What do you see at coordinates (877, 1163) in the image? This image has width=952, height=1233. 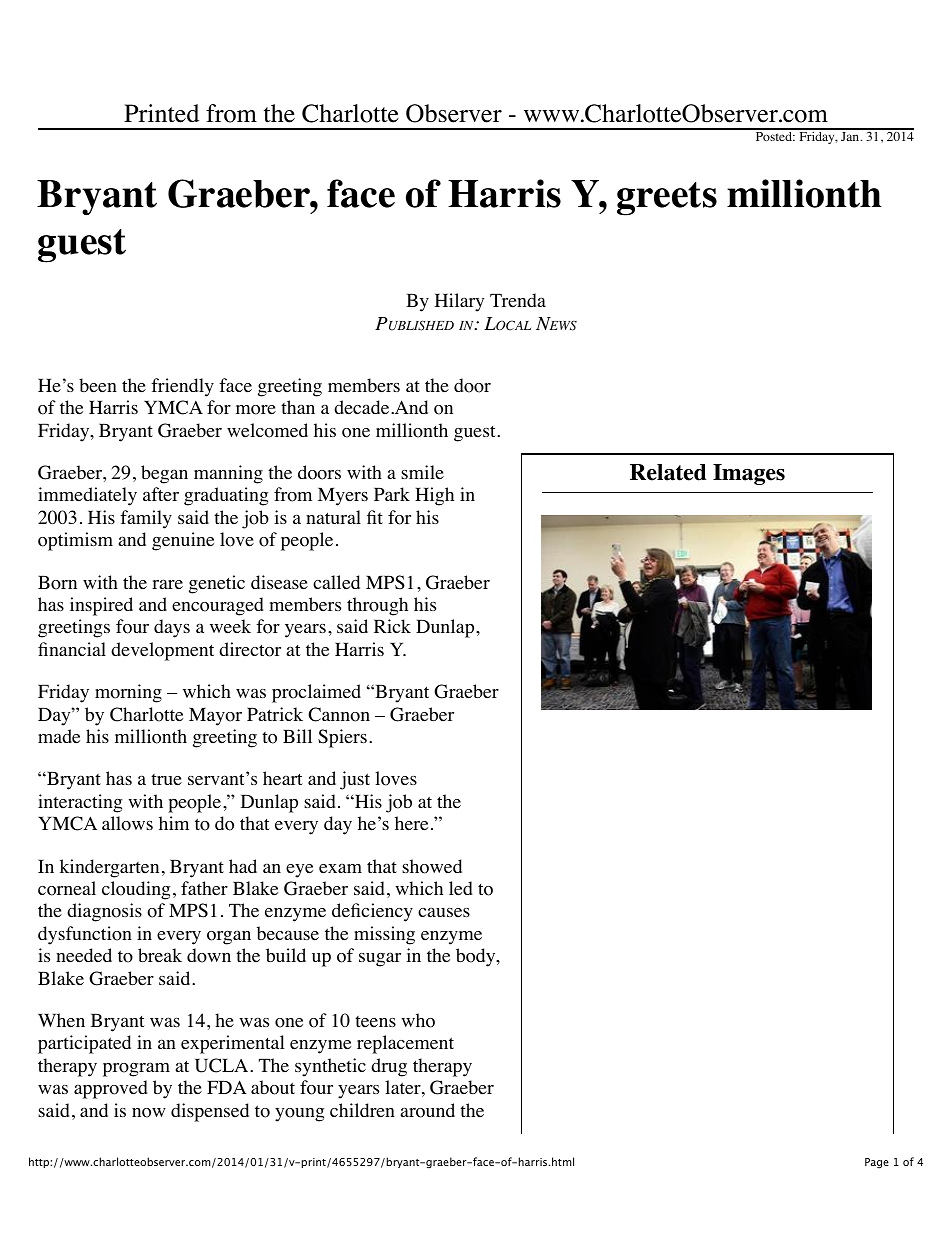 I see `Page` at bounding box center [877, 1163].
